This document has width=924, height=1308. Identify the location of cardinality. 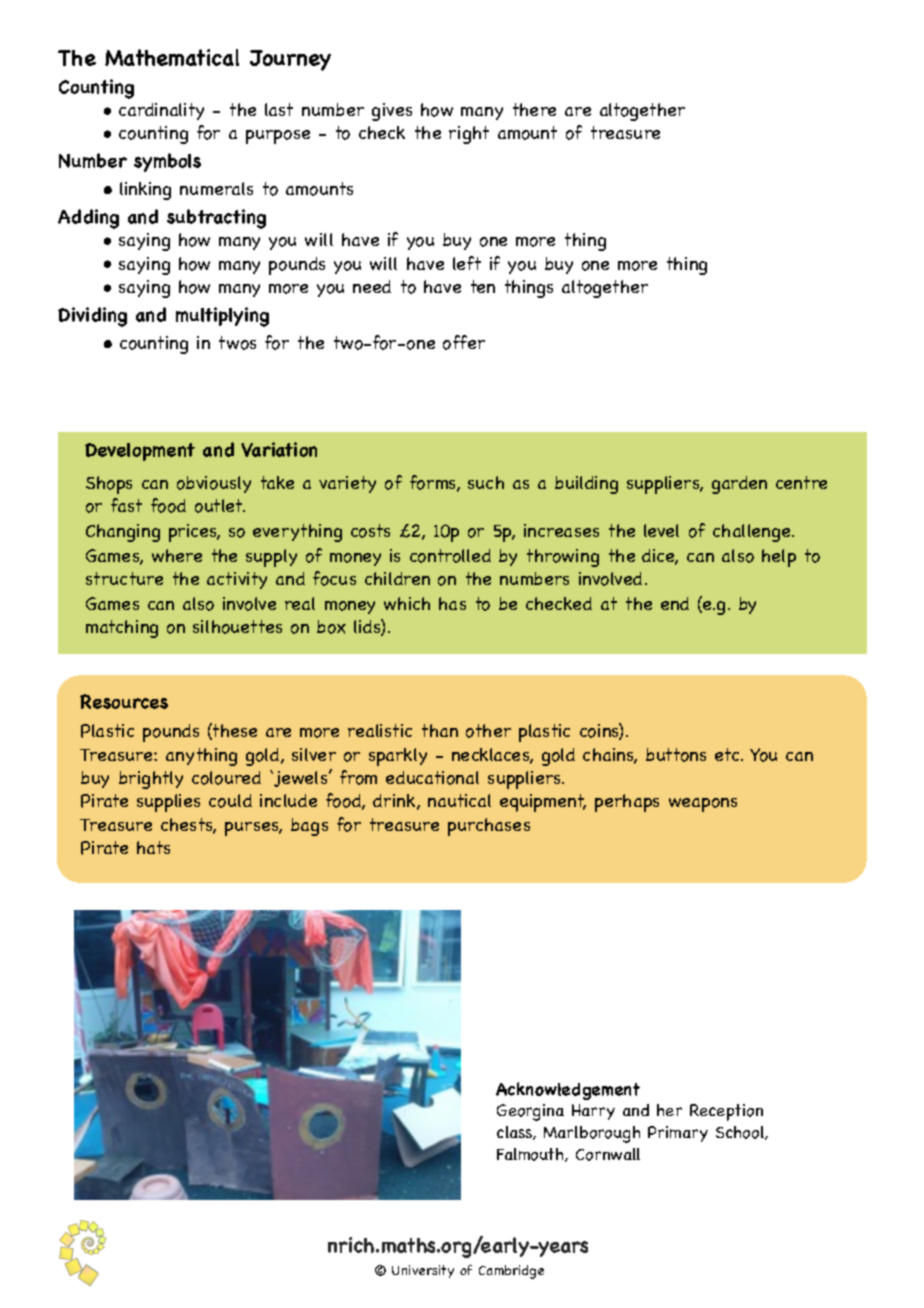
(161, 111).
